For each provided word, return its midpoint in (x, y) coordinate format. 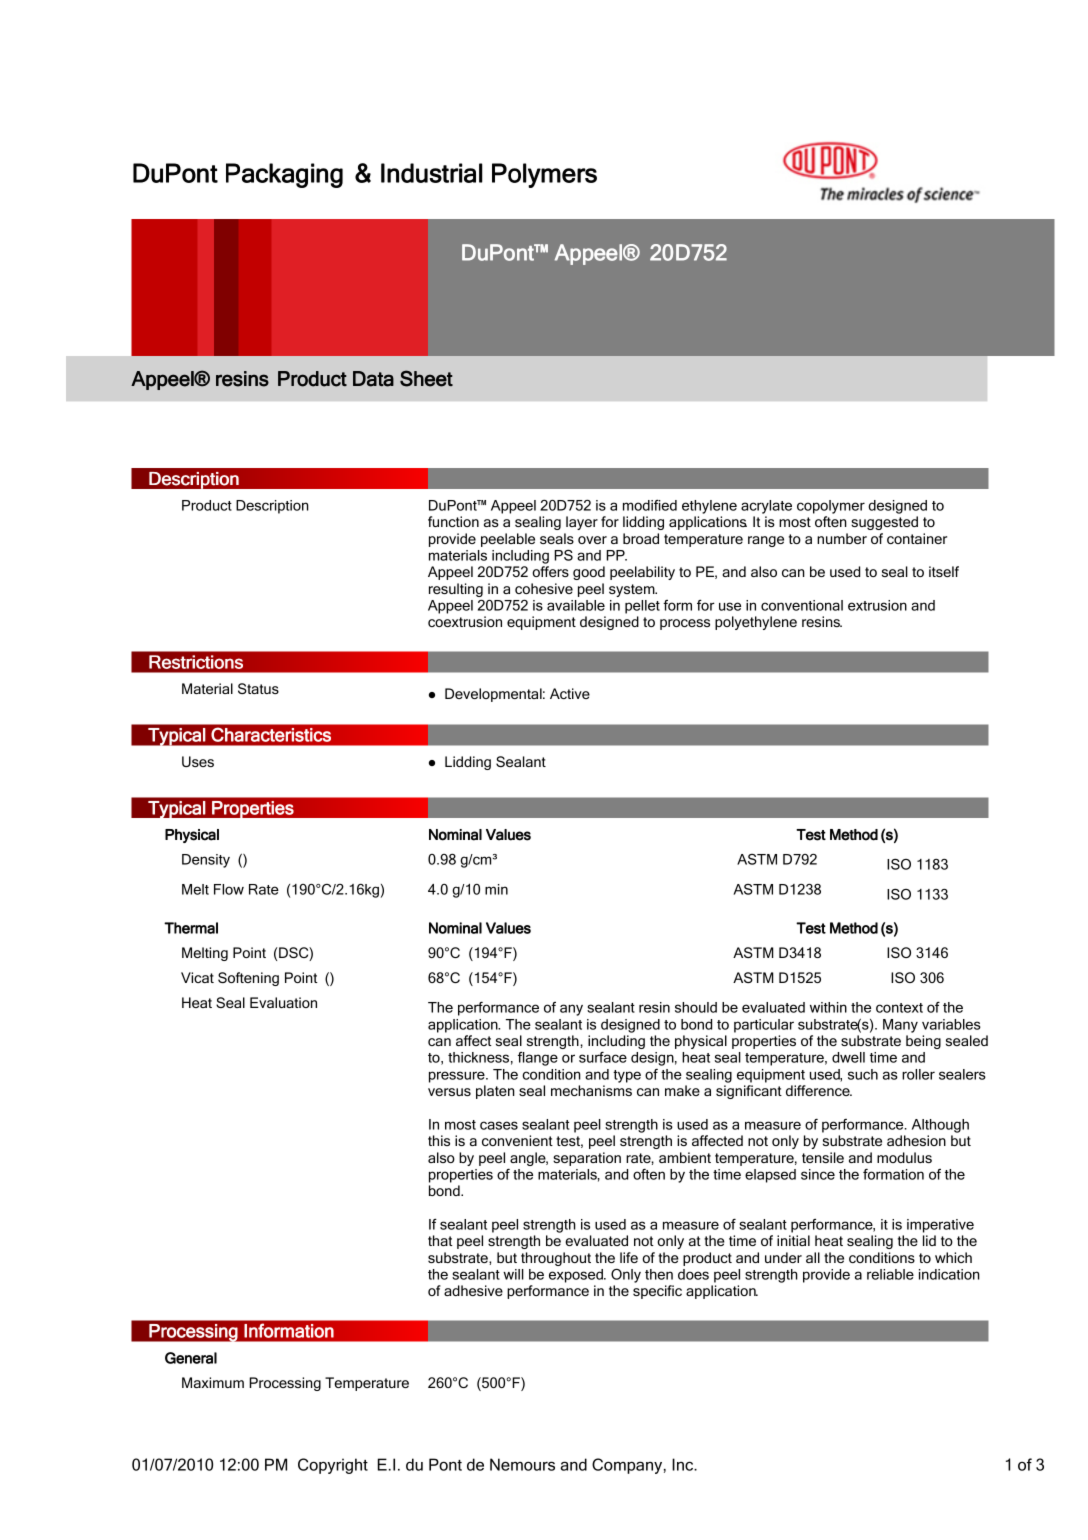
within (828, 1007)
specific (657, 1292)
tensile (823, 1157)
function (453, 521)
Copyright (333, 1466)
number (842, 538)
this (439, 1140)
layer (582, 523)
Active (570, 693)
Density (206, 861)
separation (587, 1159)
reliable (890, 1274)
